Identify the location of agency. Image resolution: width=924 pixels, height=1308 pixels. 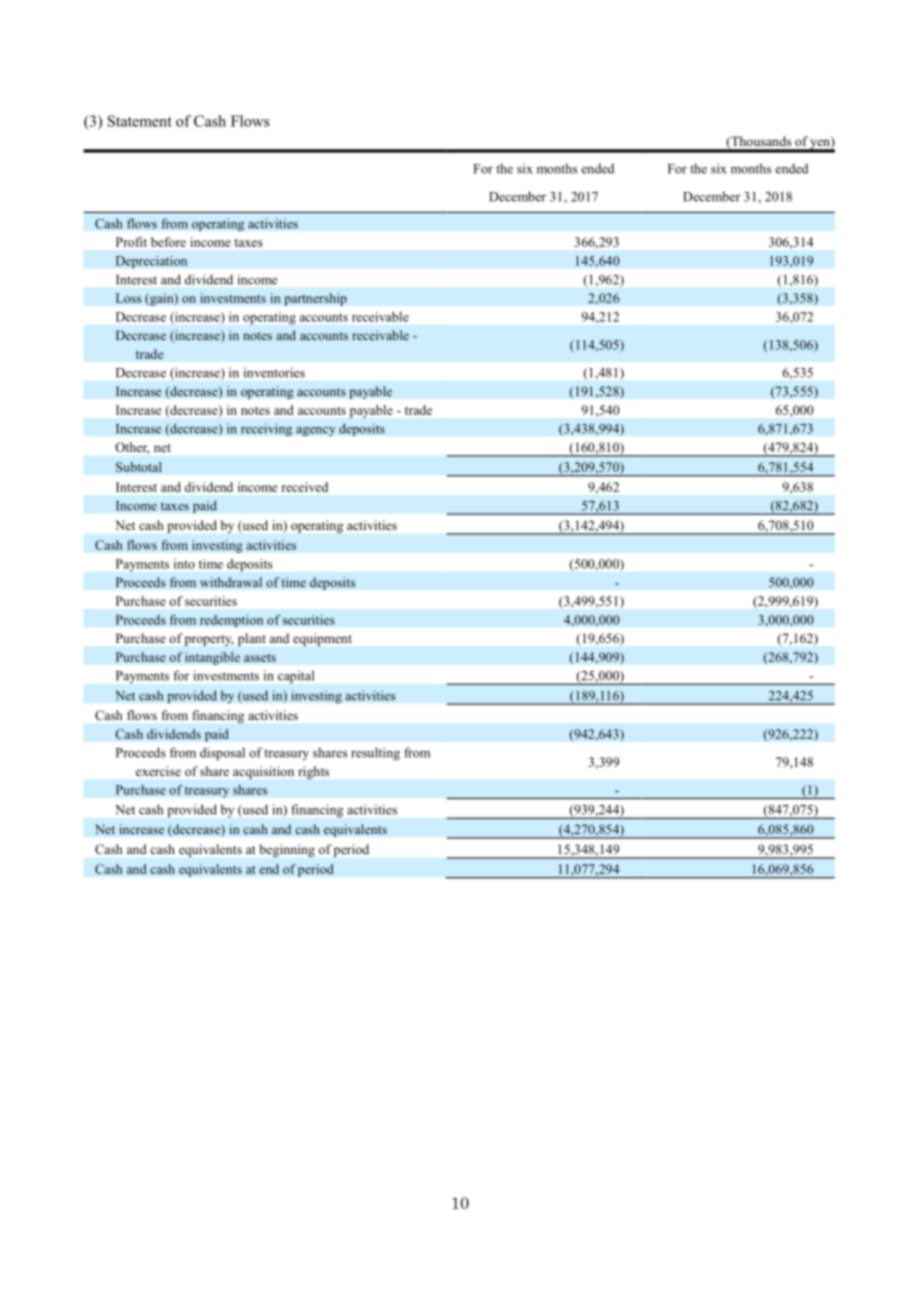
(316, 431).
